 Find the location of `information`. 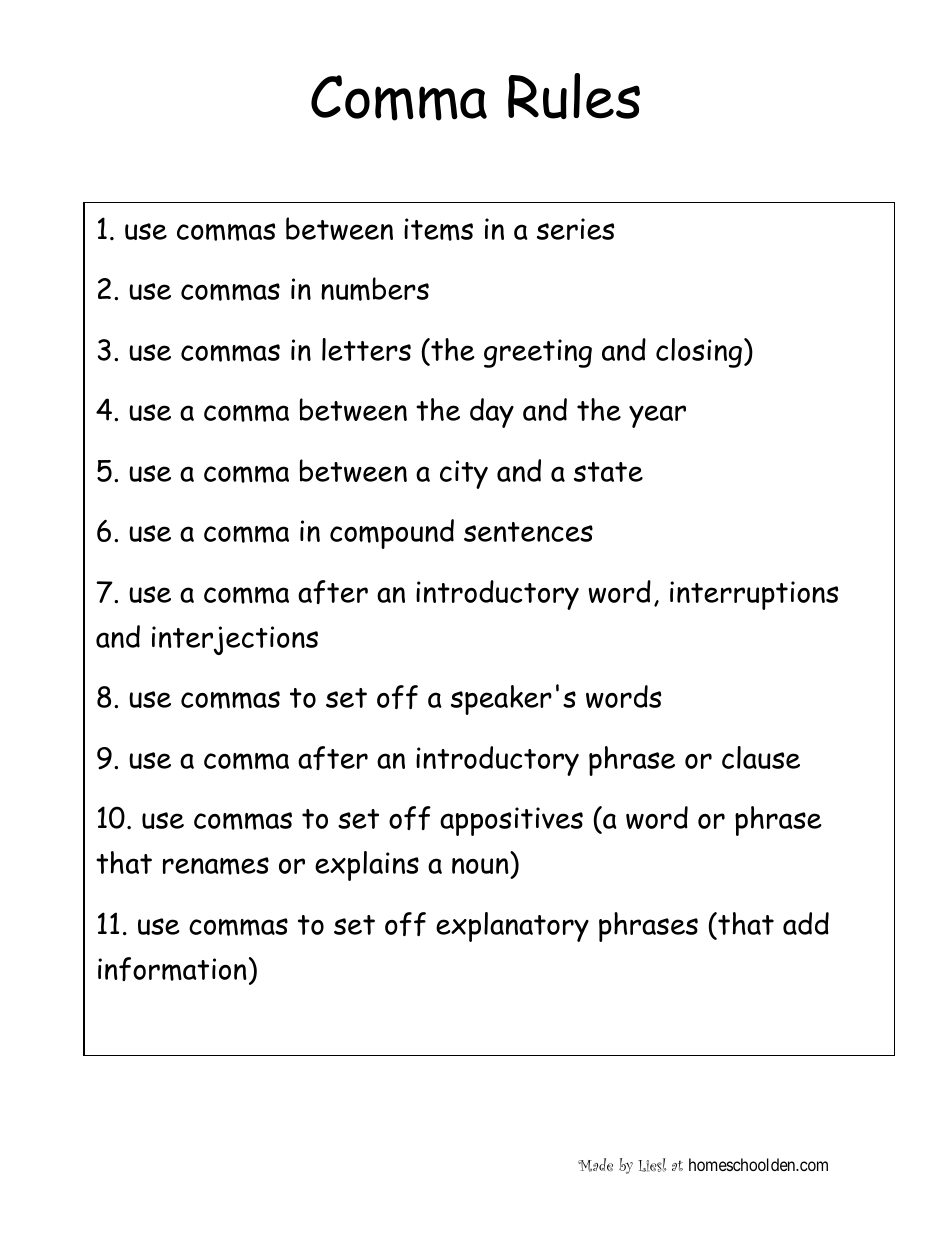

information is located at coordinates (172, 969).
